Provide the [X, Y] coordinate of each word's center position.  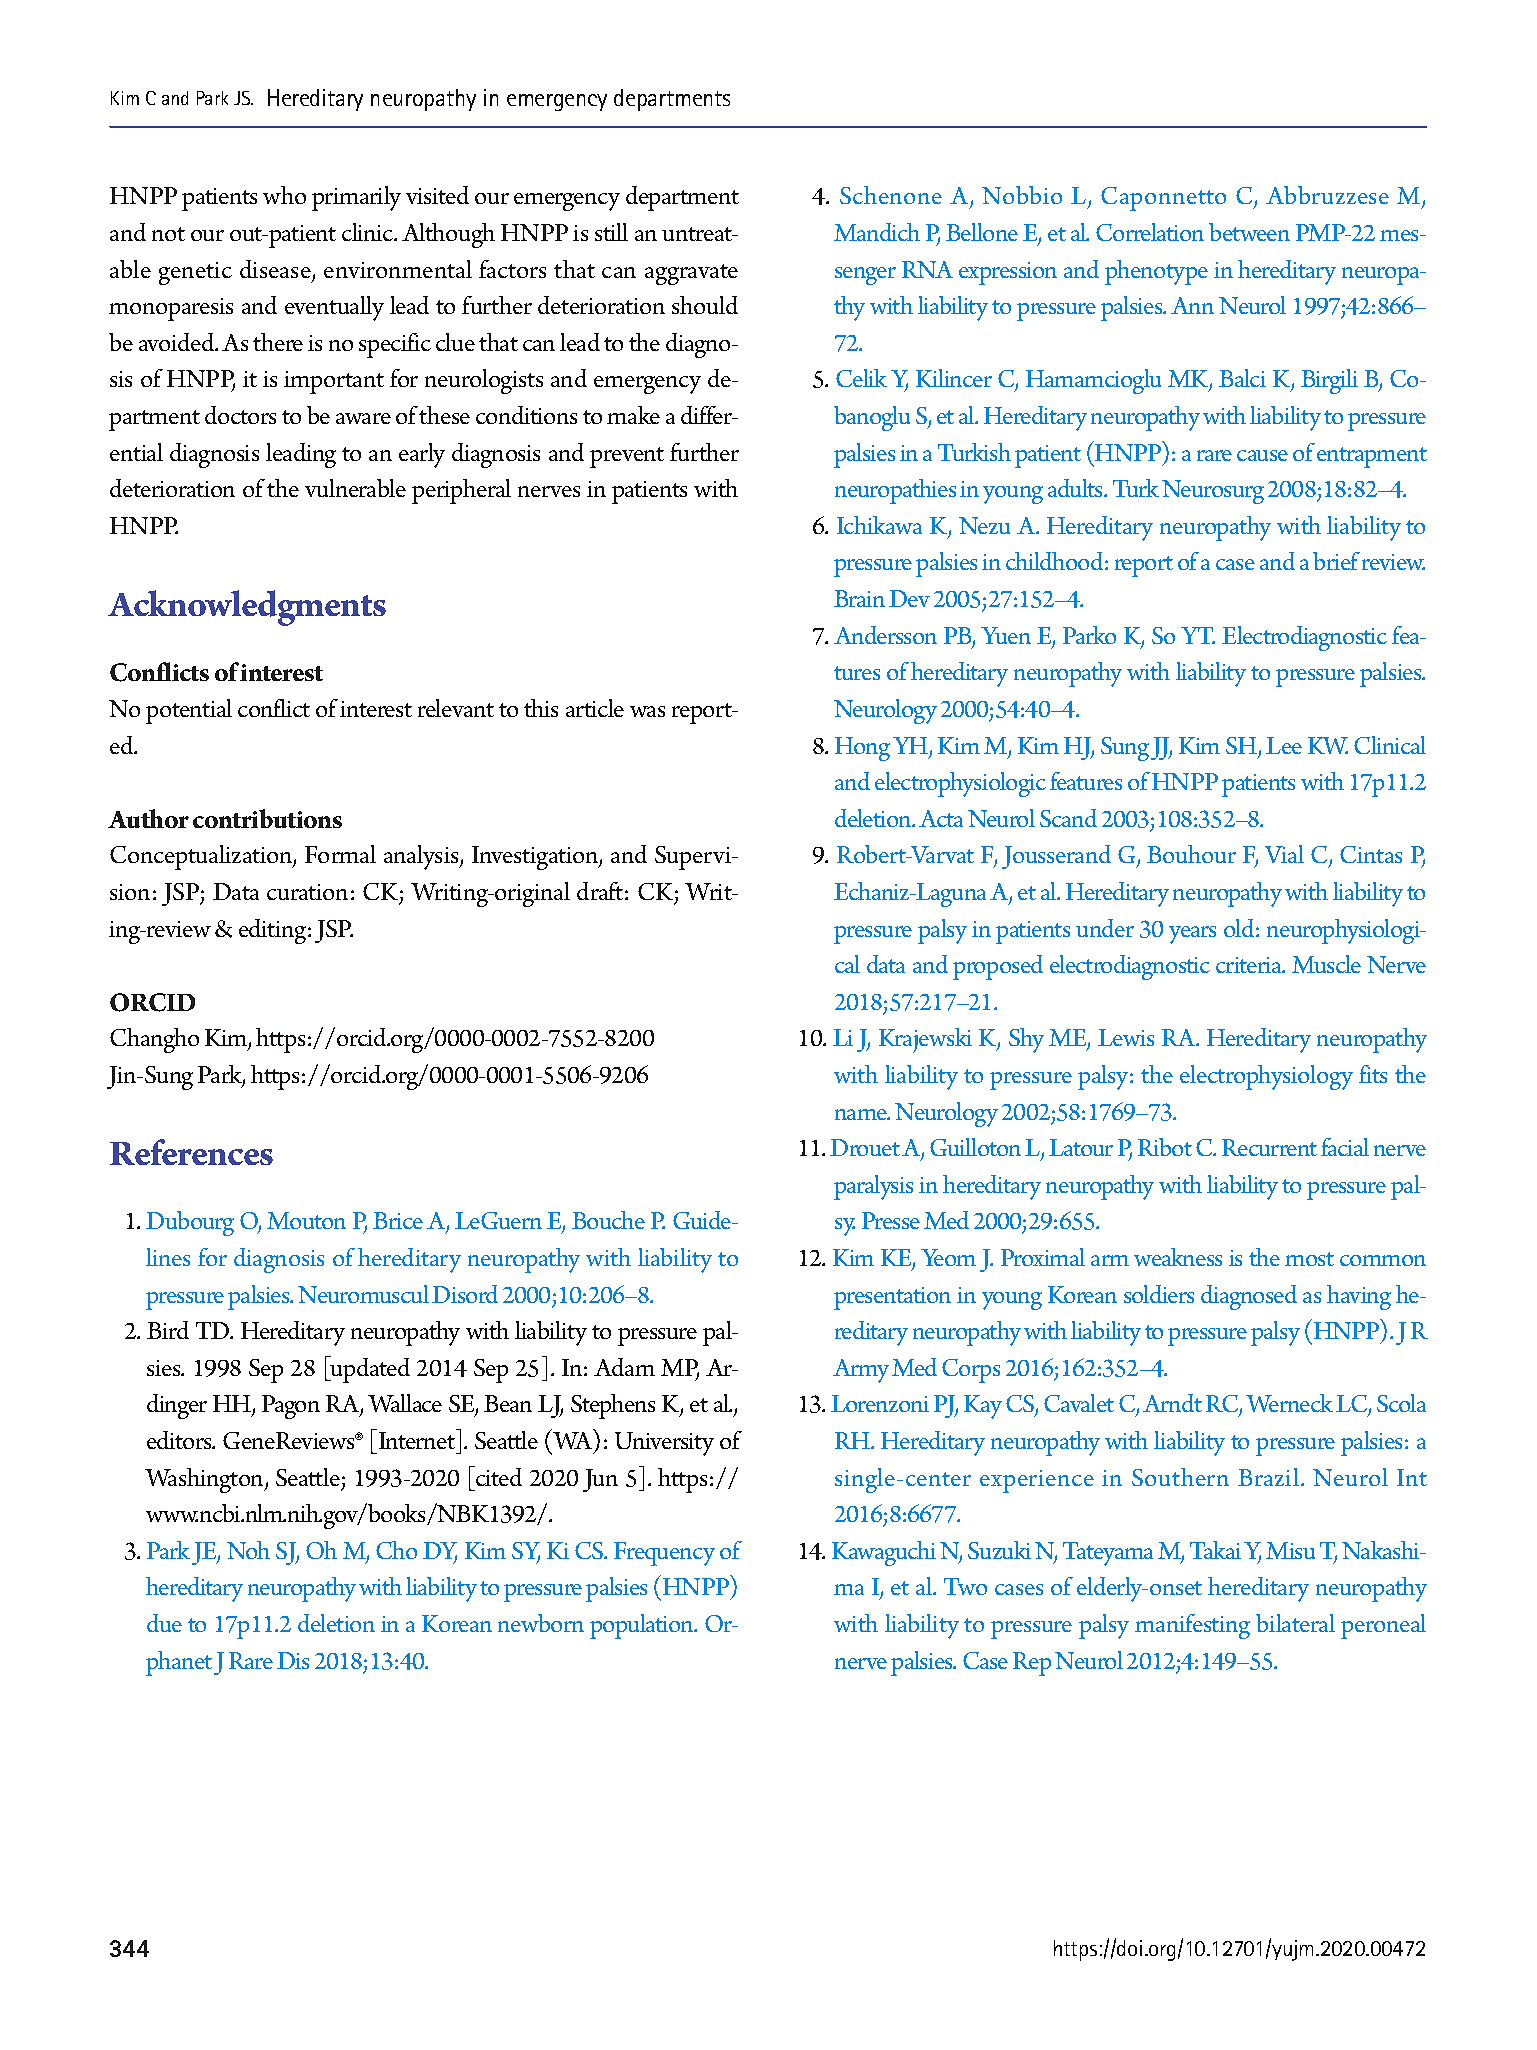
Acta [941, 818]
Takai [1215, 1550]
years [1192, 935]
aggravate [691, 274]
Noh [248, 1550]
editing [272, 931]
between [1249, 232]
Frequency [664, 1554]
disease [276, 270]
